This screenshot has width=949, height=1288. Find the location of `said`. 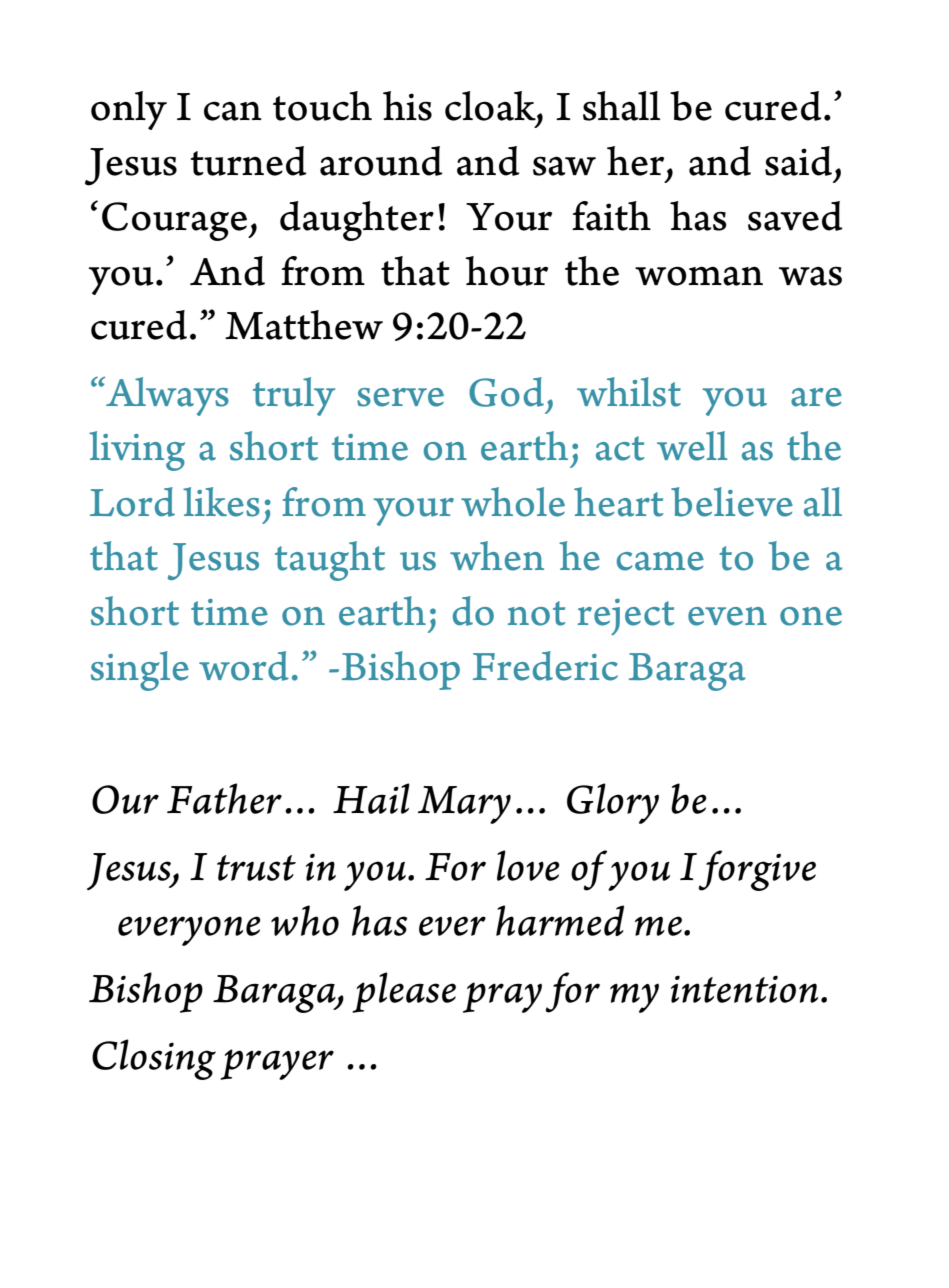

said is located at coordinates (798, 161).
